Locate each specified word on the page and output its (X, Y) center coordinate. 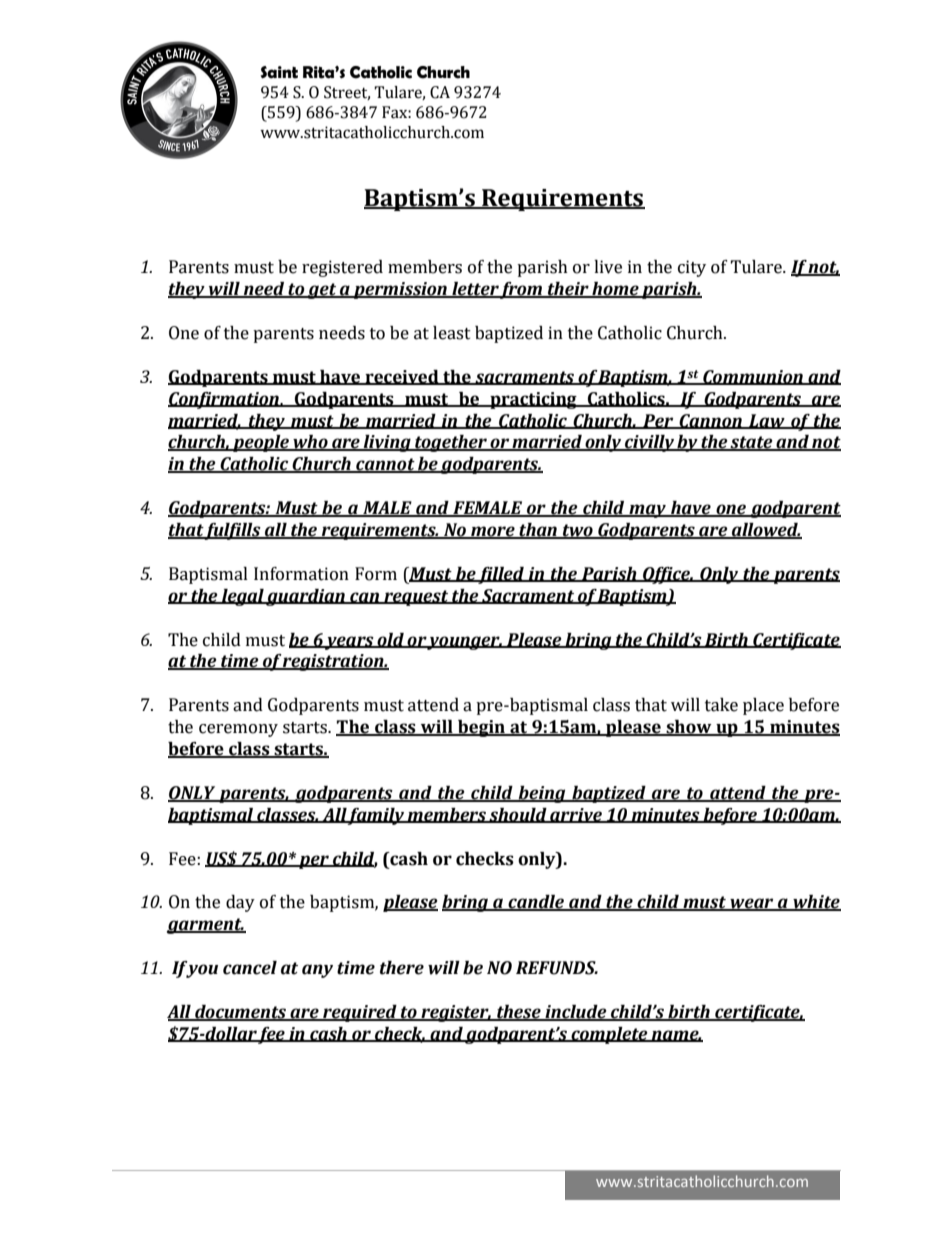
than (538, 531)
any (317, 971)
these (519, 1013)
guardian (306, 597)
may (647, 511)
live (608, 267)
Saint (279, 72)
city (692, 268)
